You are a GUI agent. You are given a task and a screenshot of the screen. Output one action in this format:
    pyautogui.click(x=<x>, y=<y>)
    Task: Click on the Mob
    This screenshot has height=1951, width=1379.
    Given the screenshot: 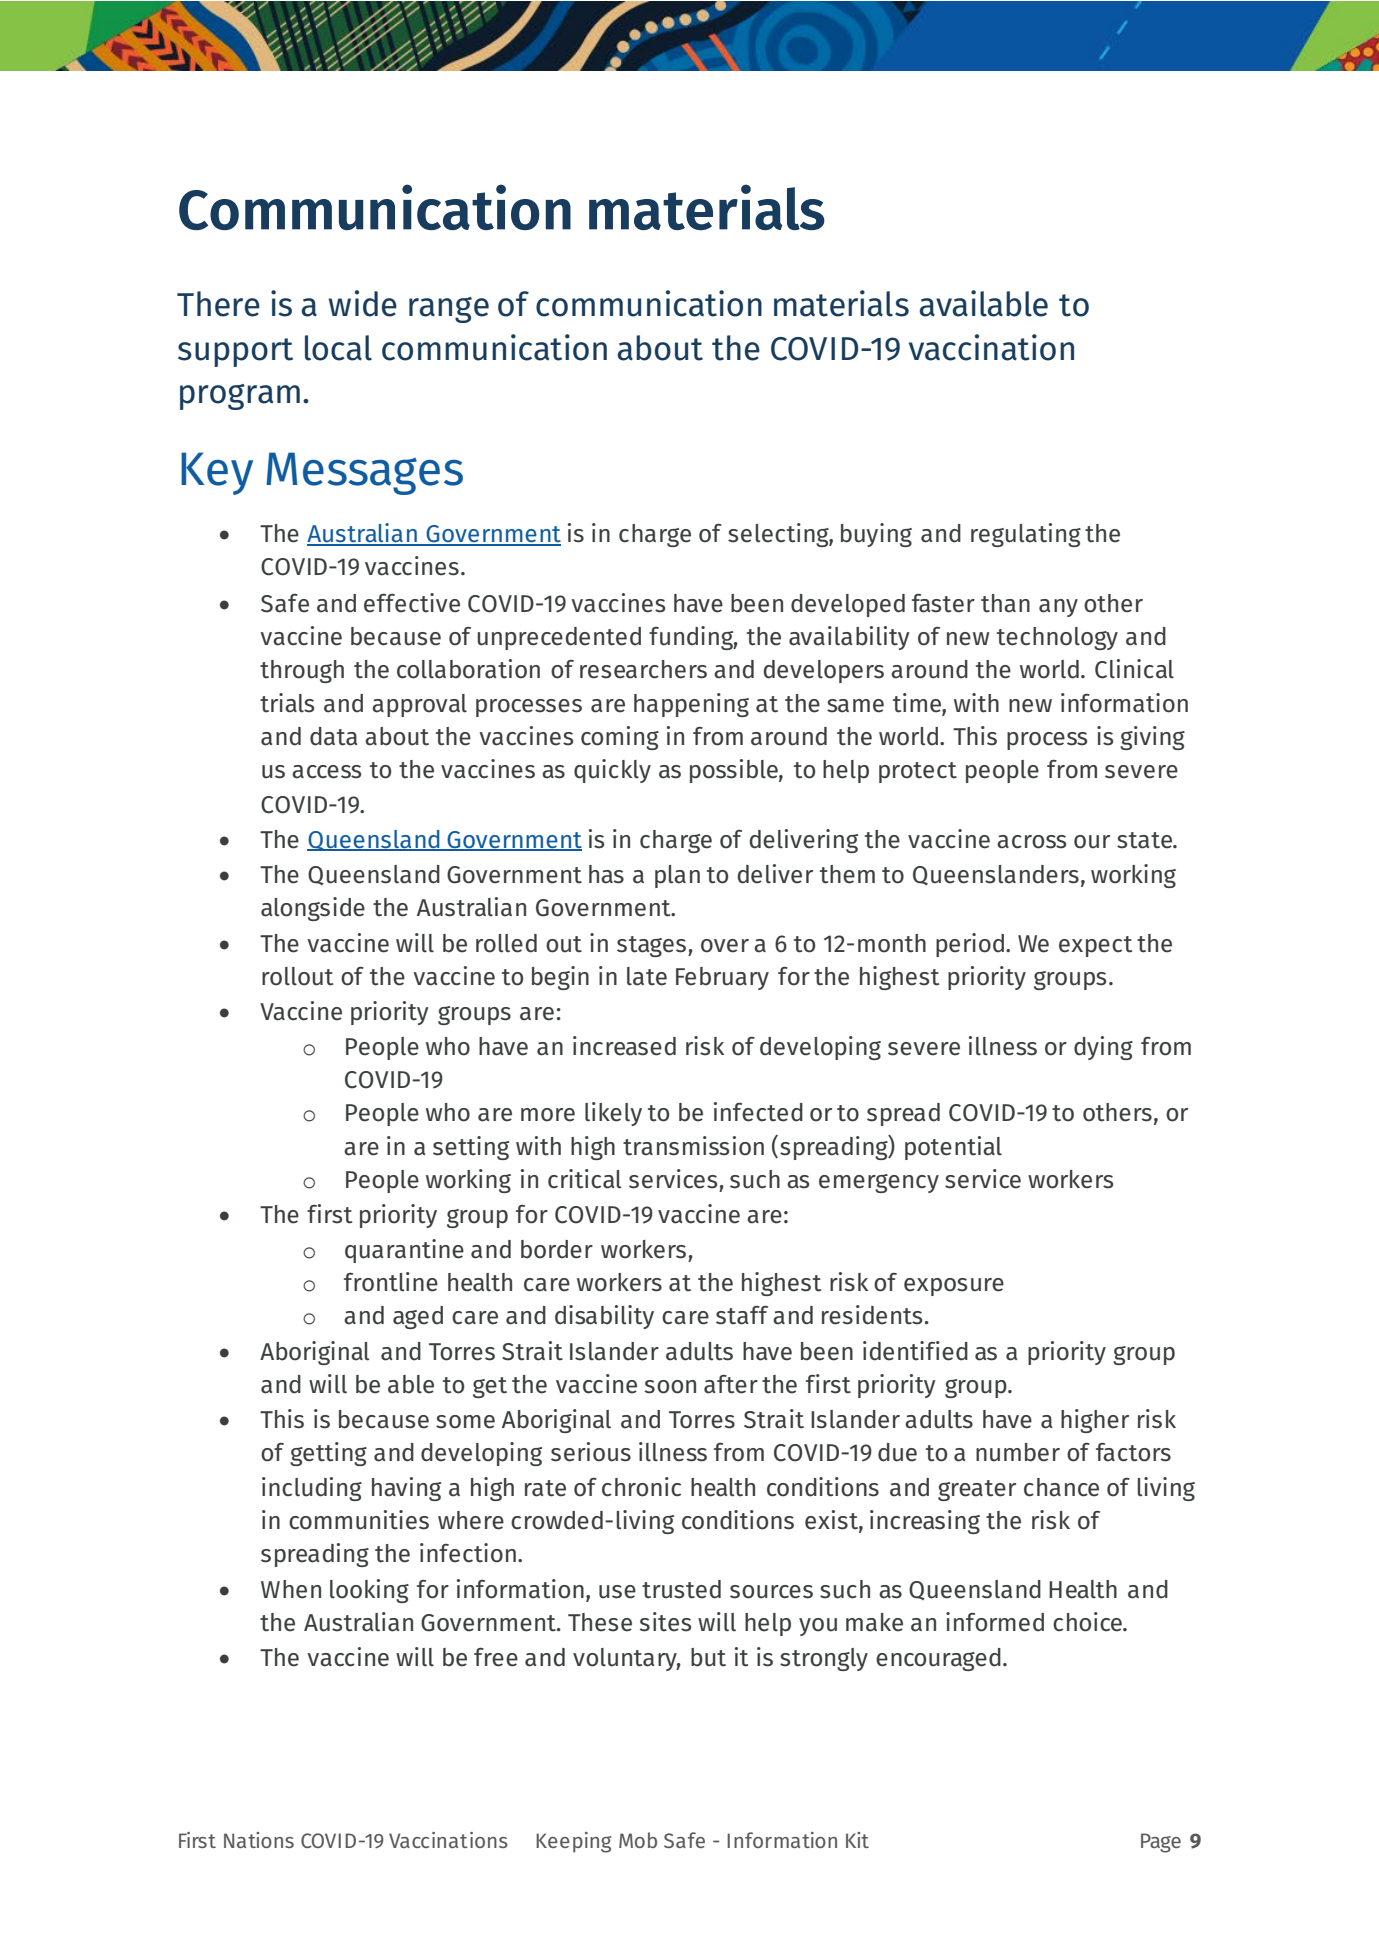 What is the action you would take?
    pyautogui.click(x=638, y=1840)
